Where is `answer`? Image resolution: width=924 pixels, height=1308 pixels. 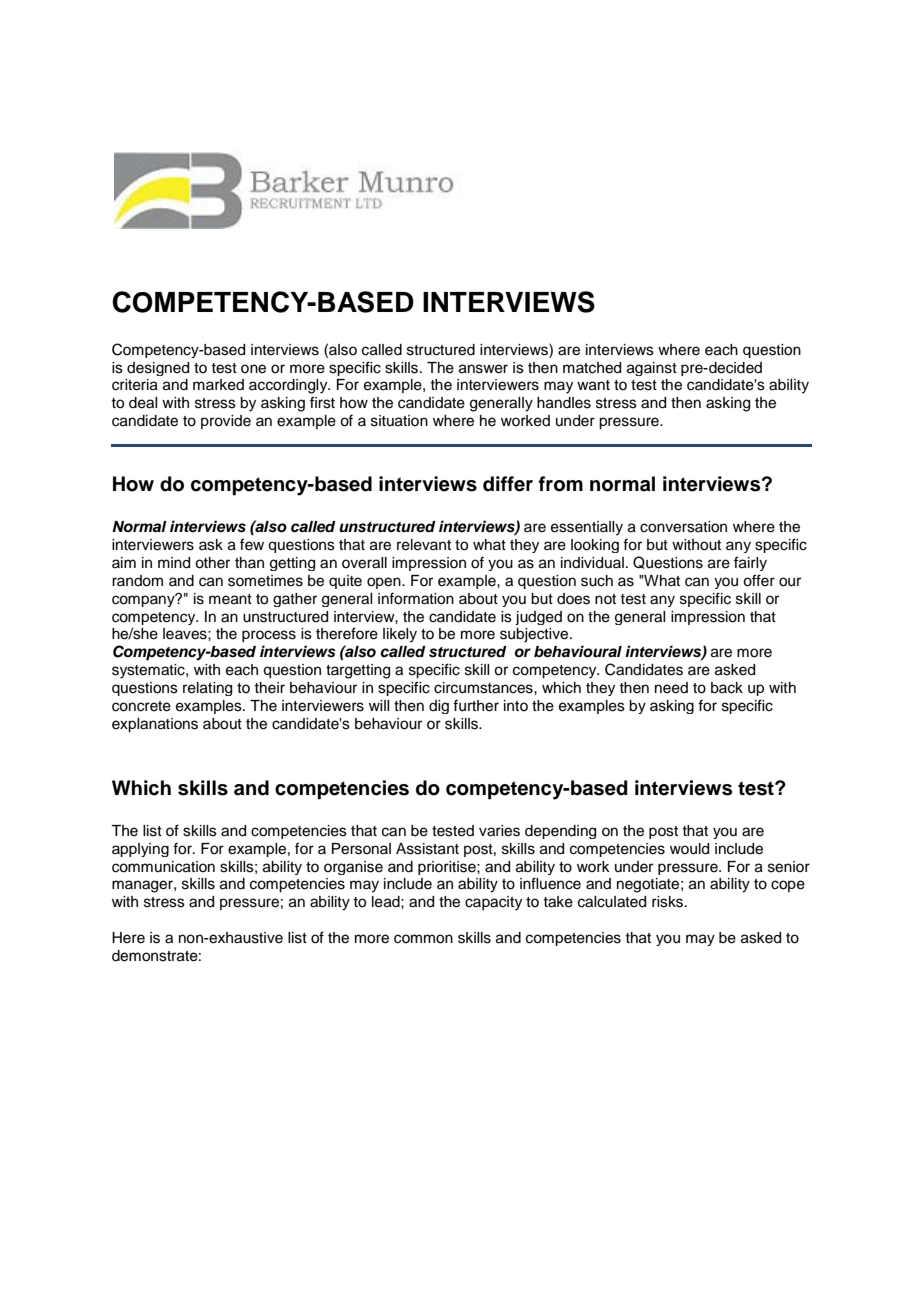 answer is located at coordinates (483, 369).
